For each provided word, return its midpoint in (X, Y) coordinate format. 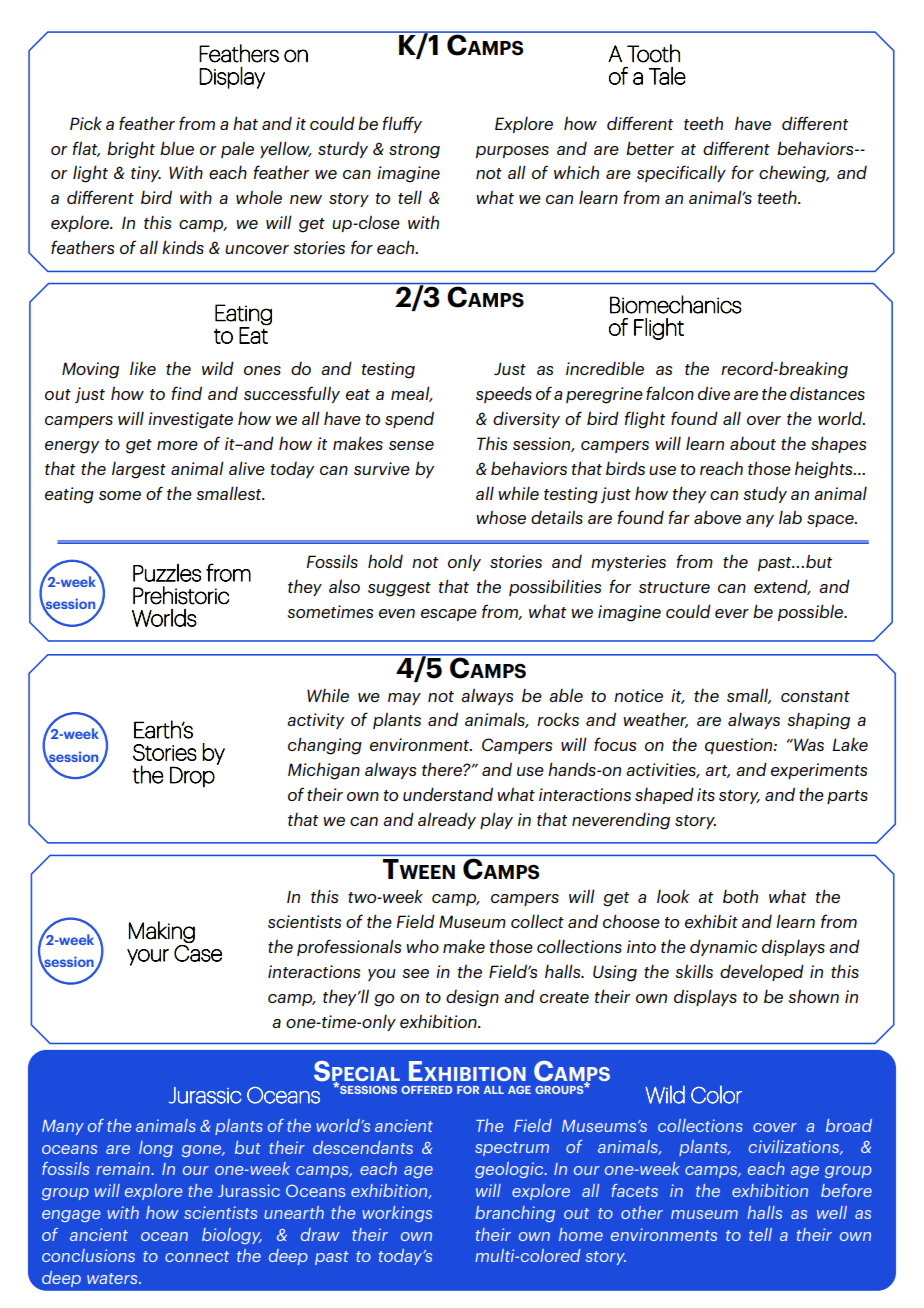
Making (162, 932)
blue (177, 148)
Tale (667, 76)
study (765, 494)
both (740, 896)
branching (515, 1214)
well (832, 1212)
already (447, 820)
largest (139, 470)
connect (197, 1256)
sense (411, 445)
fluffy (402, 124)
